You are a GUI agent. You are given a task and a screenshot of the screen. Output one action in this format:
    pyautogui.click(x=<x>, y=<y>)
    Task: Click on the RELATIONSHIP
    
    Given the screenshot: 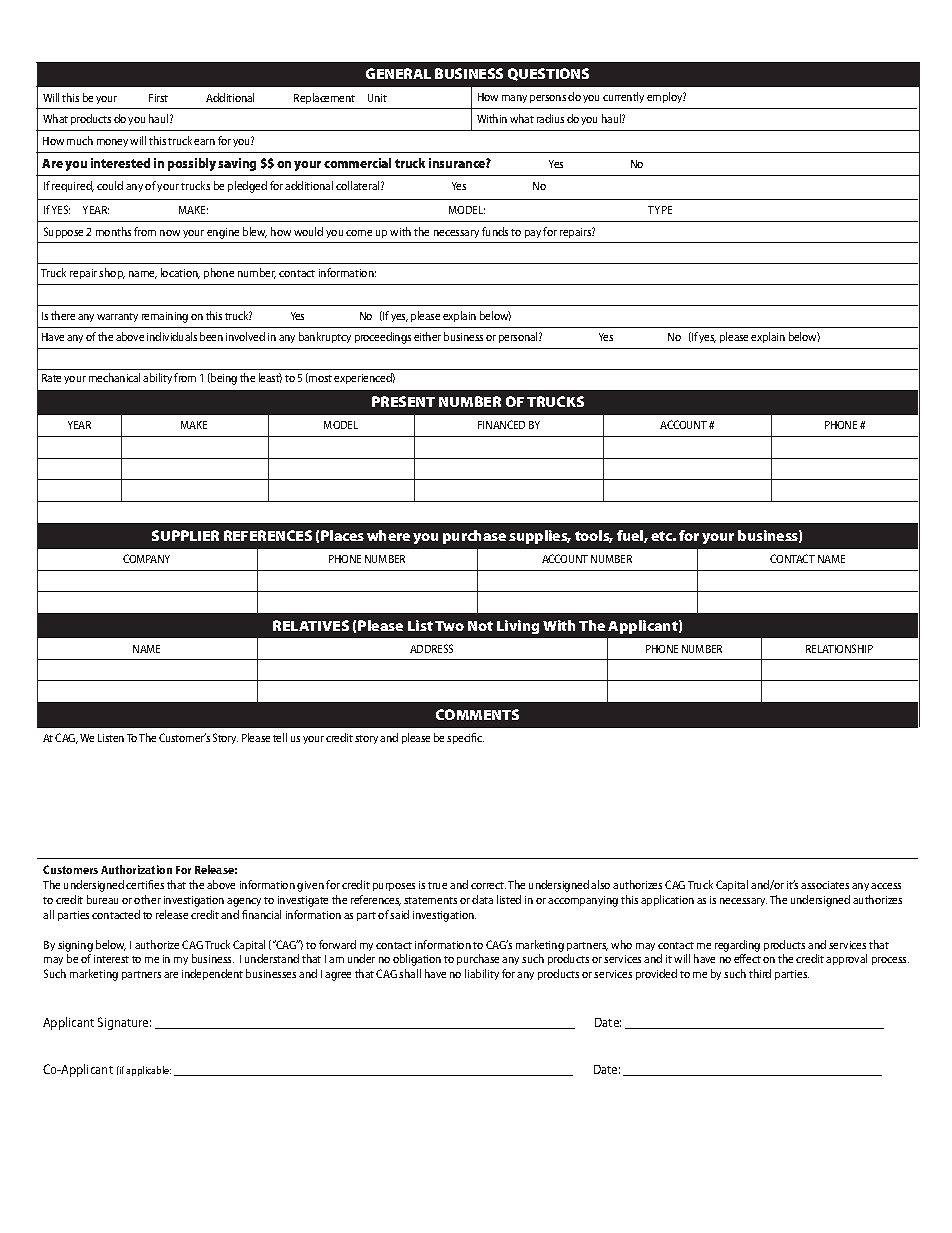 What is the action you would take?
    pyautogui.click(x=839, y=648)
